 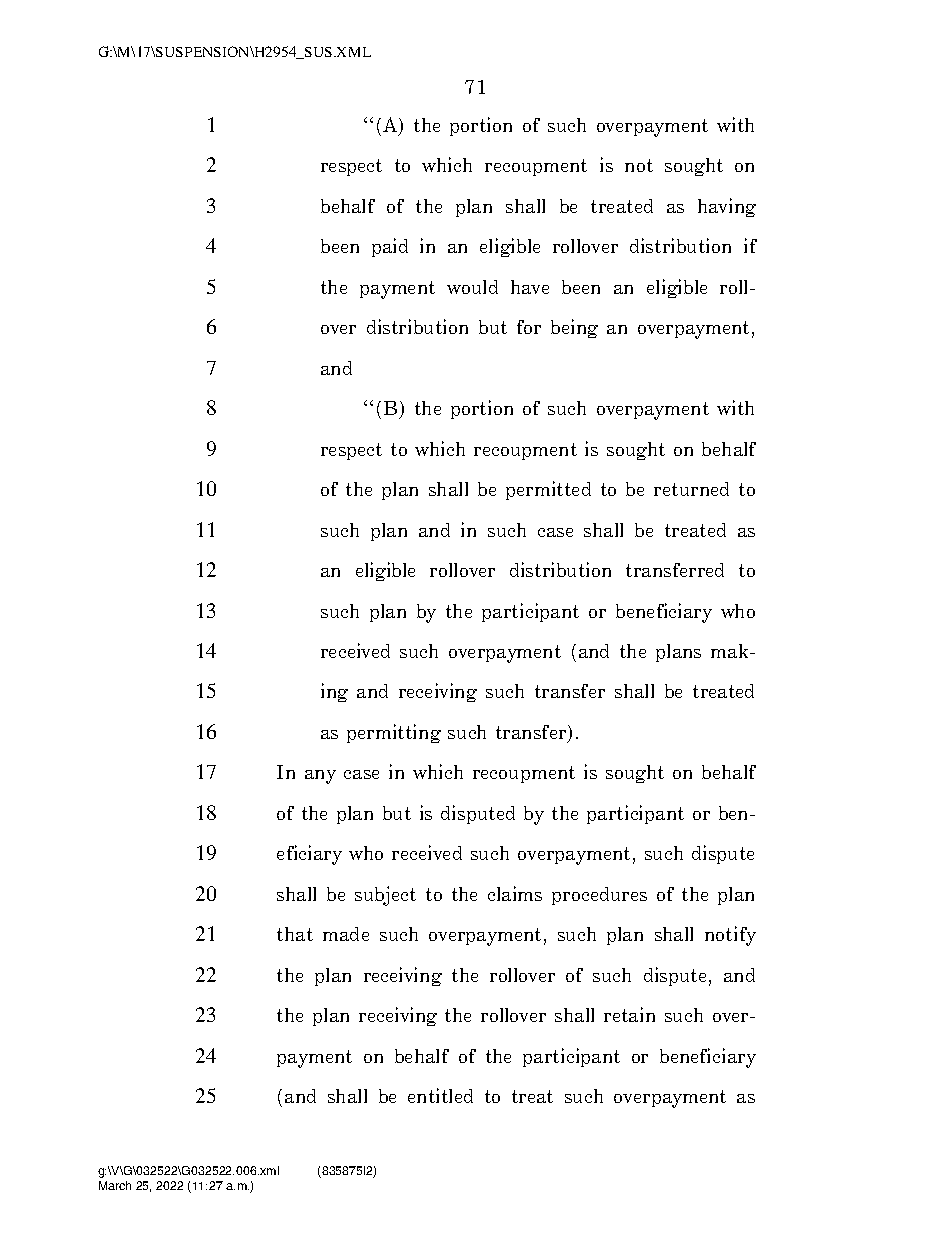 I want to click on entitled, so click(x=440, y=1095).
